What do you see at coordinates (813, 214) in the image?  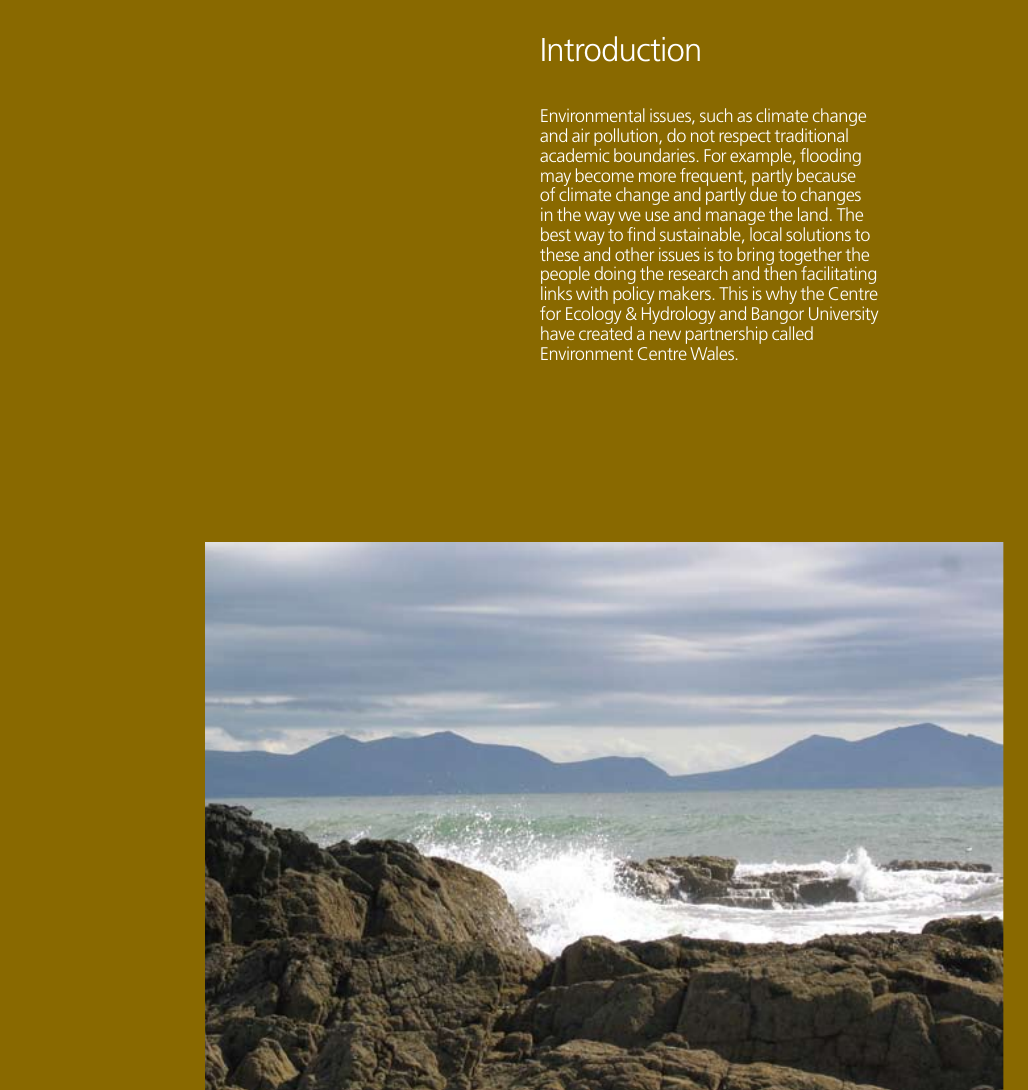 I see `land` at bounding box center [813, 214].
